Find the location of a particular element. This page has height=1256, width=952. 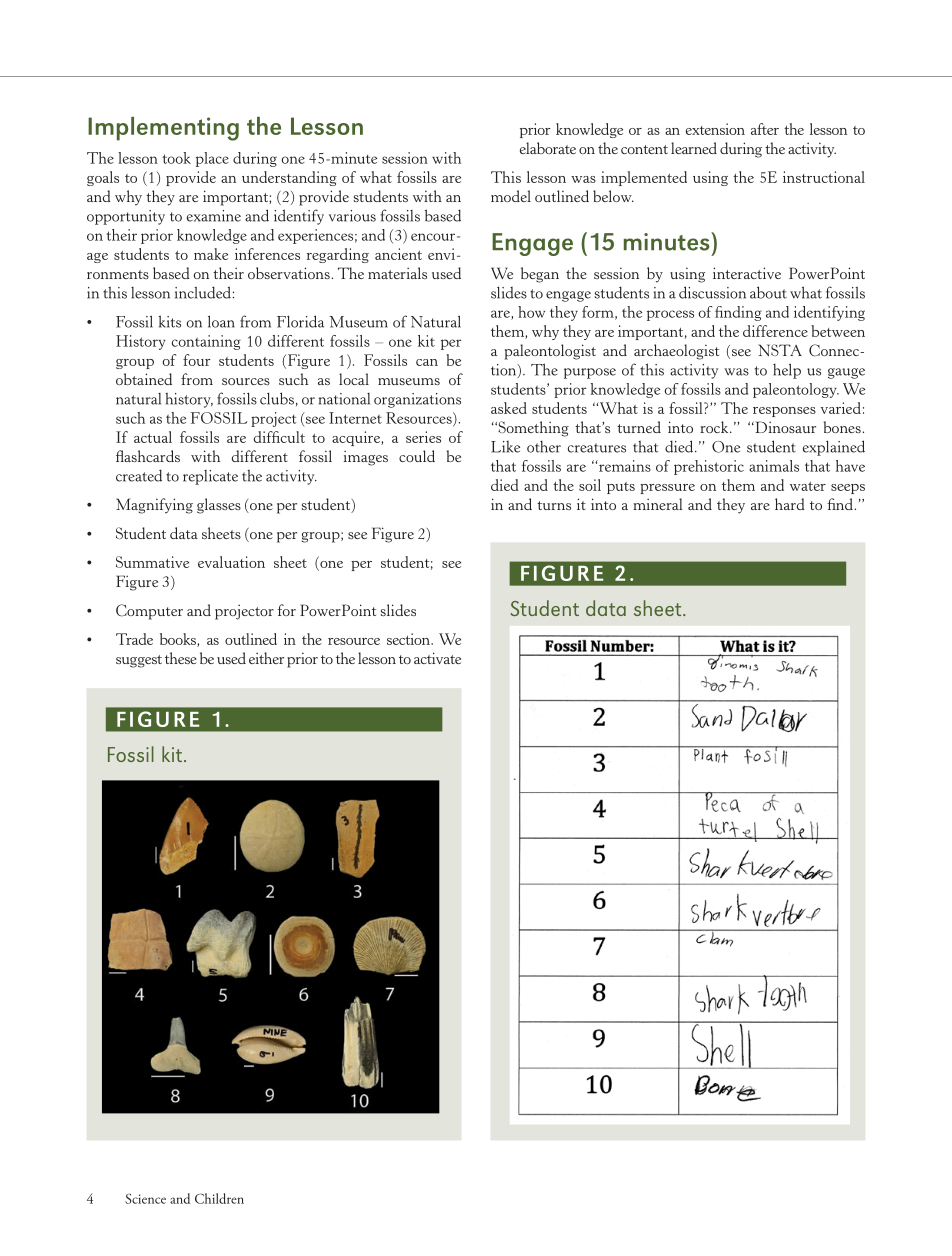

after is located at coordinates (765, 129).
